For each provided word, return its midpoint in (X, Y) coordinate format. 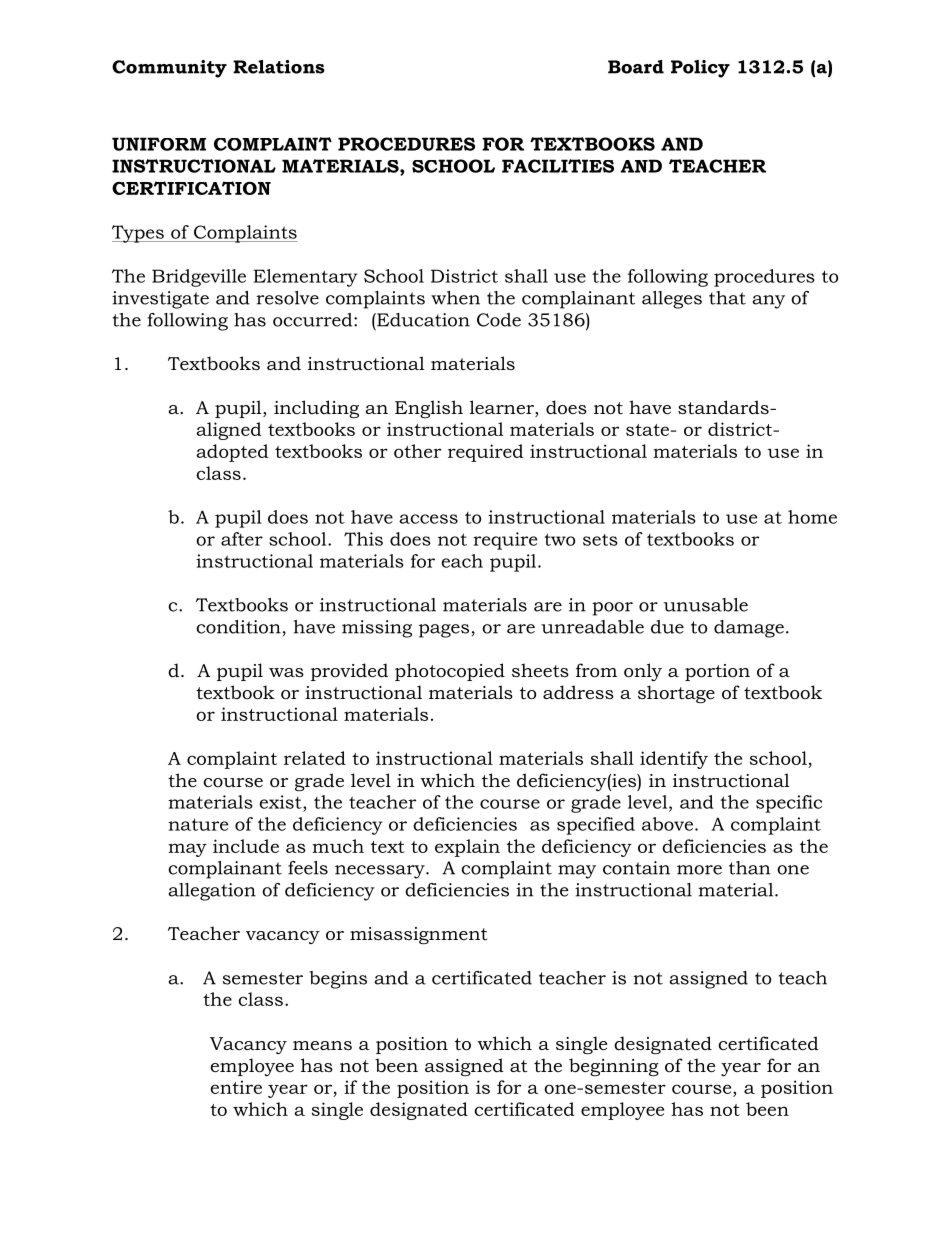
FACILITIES (558, 166)
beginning (614, 1067)
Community (169, 69)
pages (444, 631)
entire (236, 1087)
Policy (700, 69)
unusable (706, 605)
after (242, 539)
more (699, 870)
